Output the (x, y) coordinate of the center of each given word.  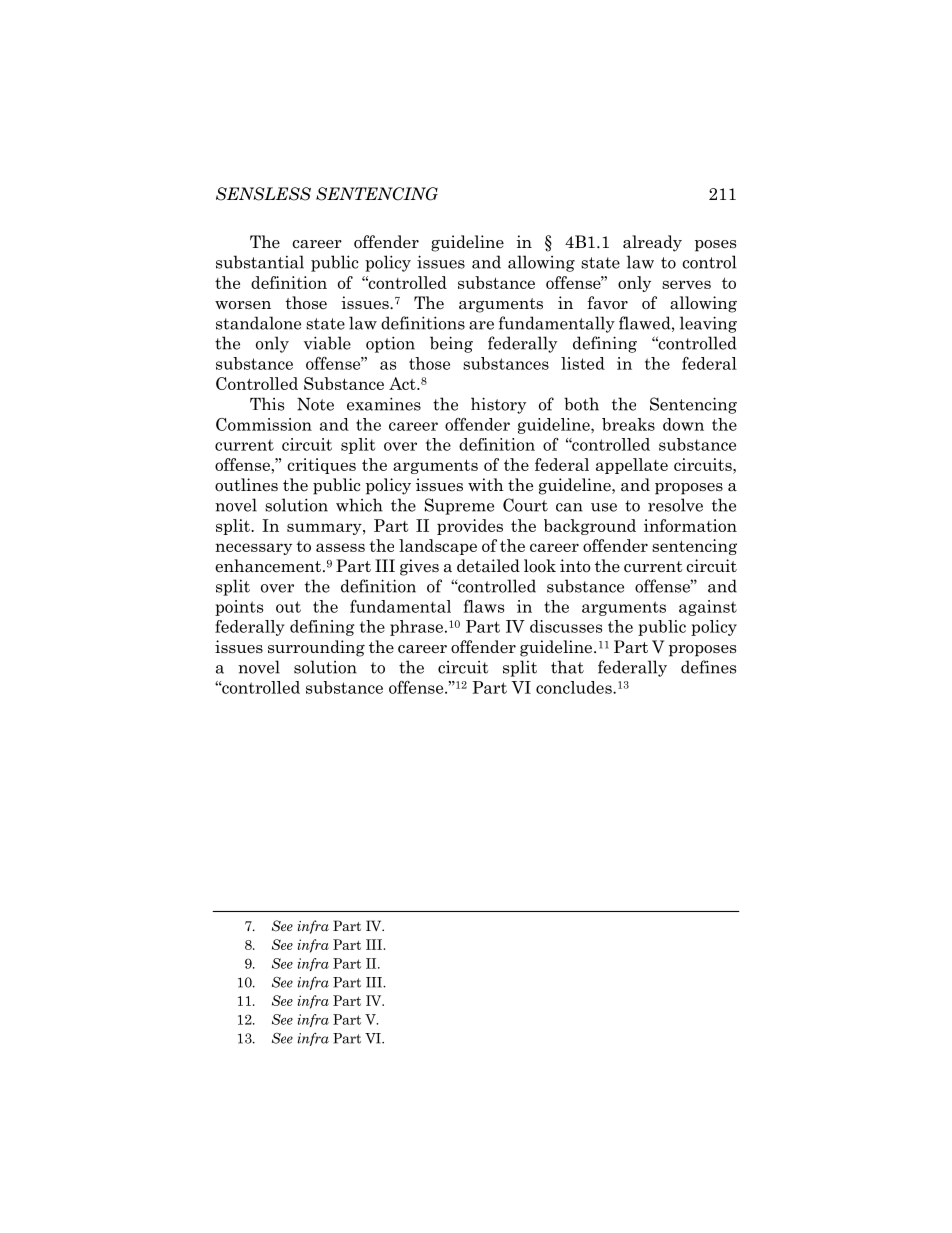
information (690, 525)
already (652, 243)
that (567, 667)
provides (470, 527)
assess (340, 547)
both (581, 404)
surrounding (316, 648)
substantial (260, 262)
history (498, 405)
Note (315, 404)
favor (607, 303)
